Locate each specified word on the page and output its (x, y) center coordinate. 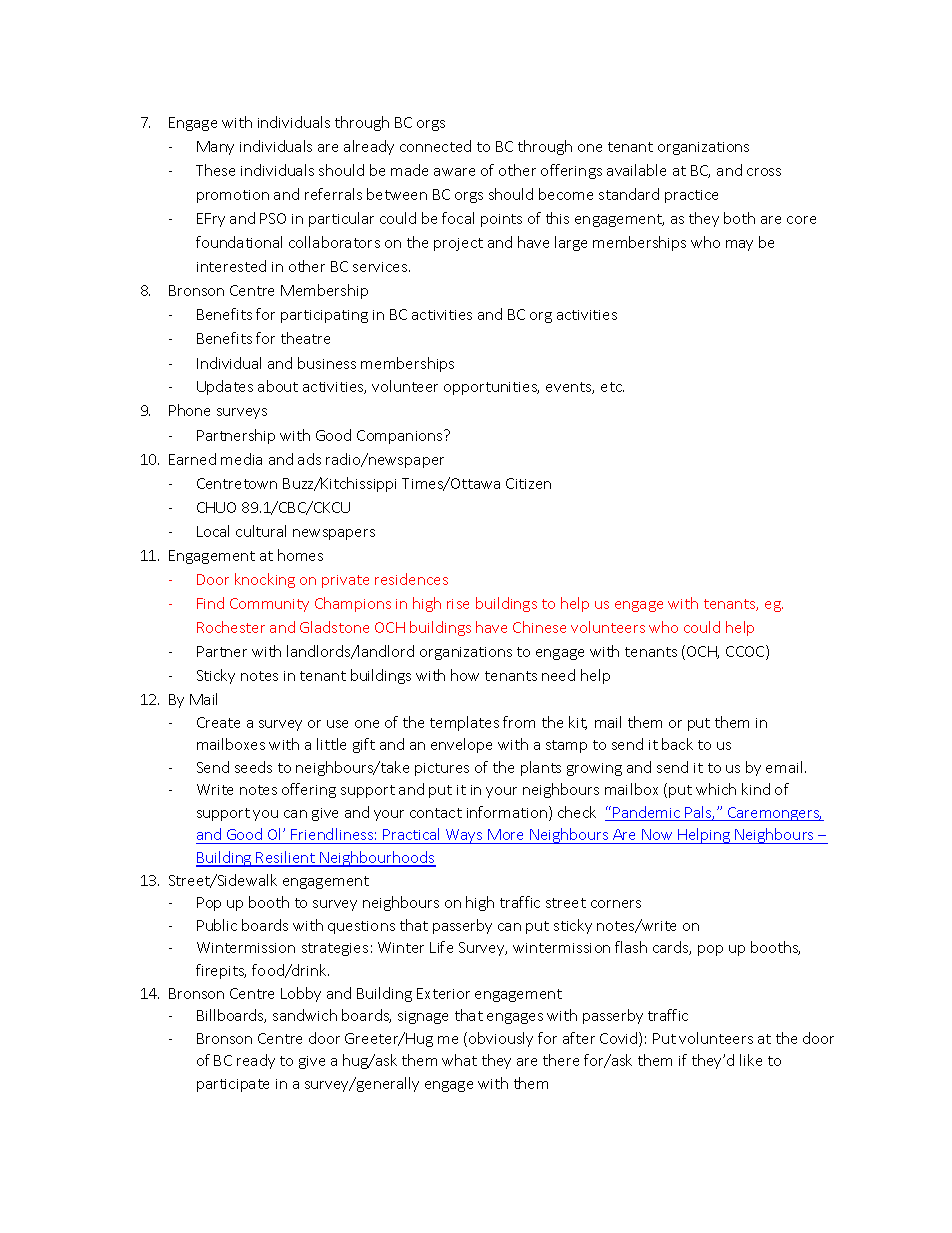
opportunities (491, 388)
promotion (233, 196)
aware (454, 172)
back (677, 744)
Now (658, 836)
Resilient (286, 858)
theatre (305, 338)
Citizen (528, 483)
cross (764, 172)
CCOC (746, 652)
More (506, 836)
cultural (261, 531)
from (519, 722)
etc (612, 387)
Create (218, 722)
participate (233, 1085)
